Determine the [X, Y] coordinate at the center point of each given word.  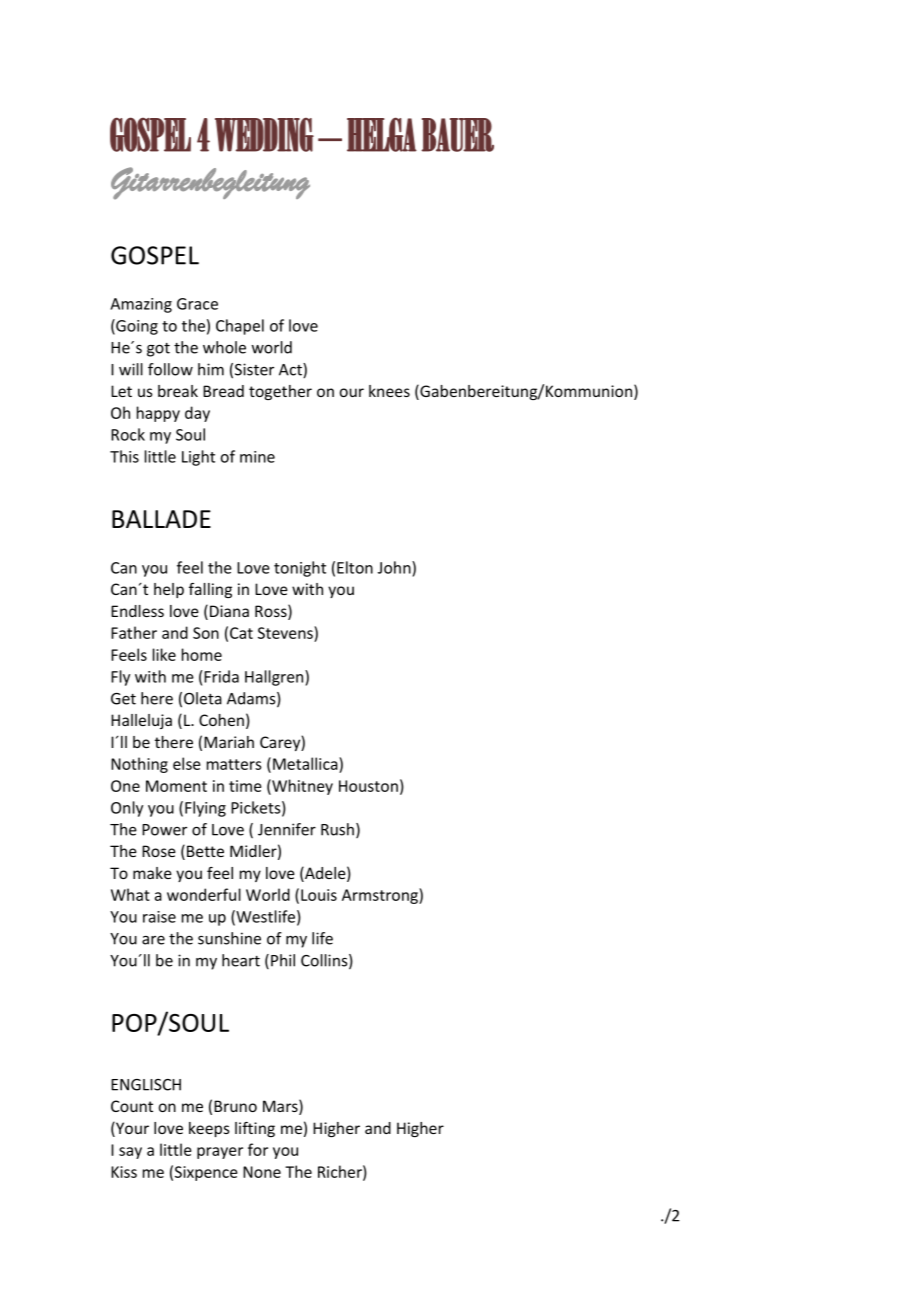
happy [158, 414]
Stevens [286, 632]
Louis [319, 895]
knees [389, 391]
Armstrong [381, 896]
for [258, 1149]
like [164, 654]
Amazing [141, 305]
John [395, 567]
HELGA [382, 134]
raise [159, 917]
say [130, 1153]
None [262, 1172]
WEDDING [264, 135]
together [280, 392]
